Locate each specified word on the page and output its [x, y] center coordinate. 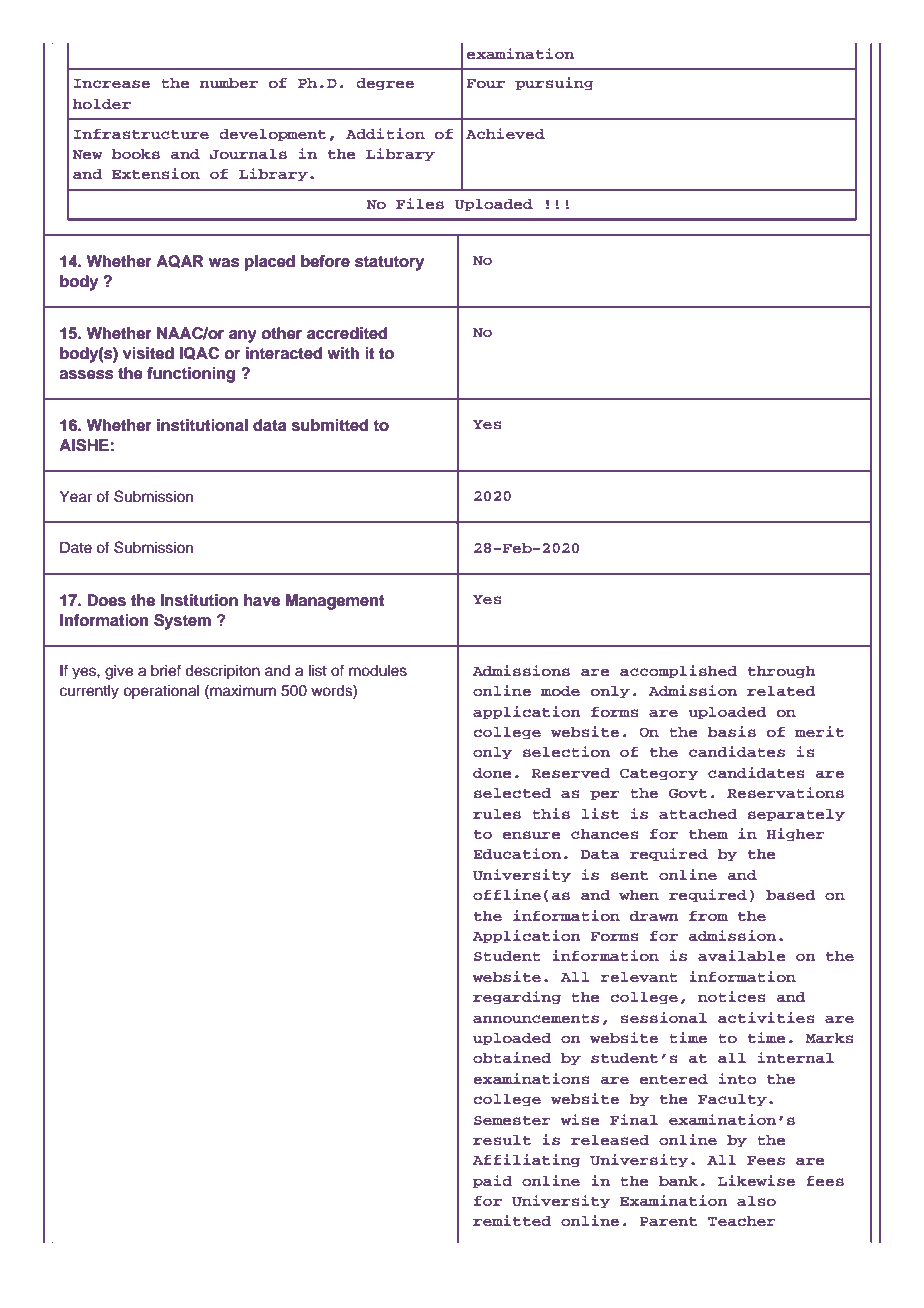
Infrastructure [141, 134]
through [782, 672]
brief [166, 670]
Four [486, 83]
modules [378, 671]
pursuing [554, 84]
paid [492, 1182]
